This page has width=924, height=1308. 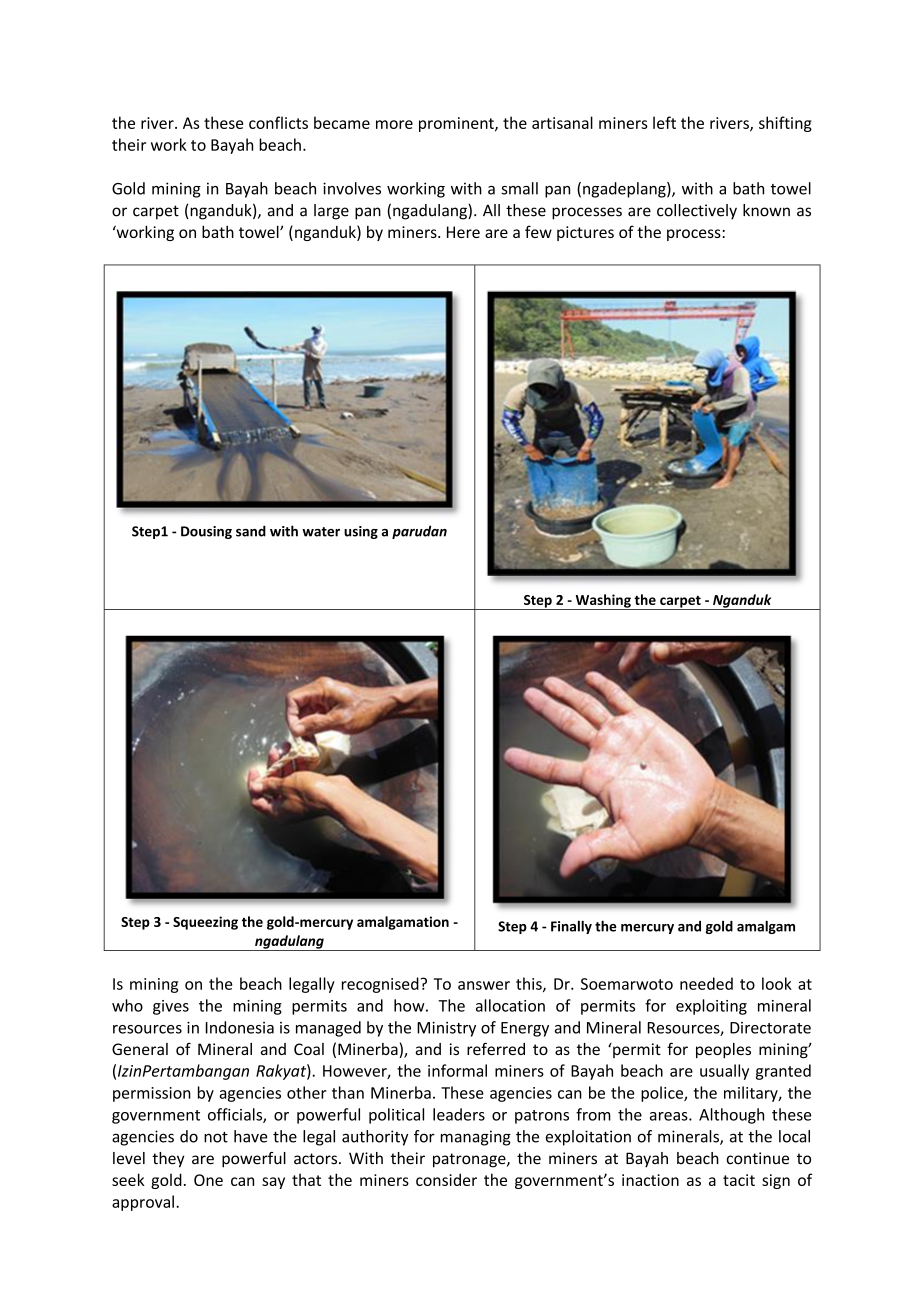 I want to click on Washing, so click(x=603, y=602).
